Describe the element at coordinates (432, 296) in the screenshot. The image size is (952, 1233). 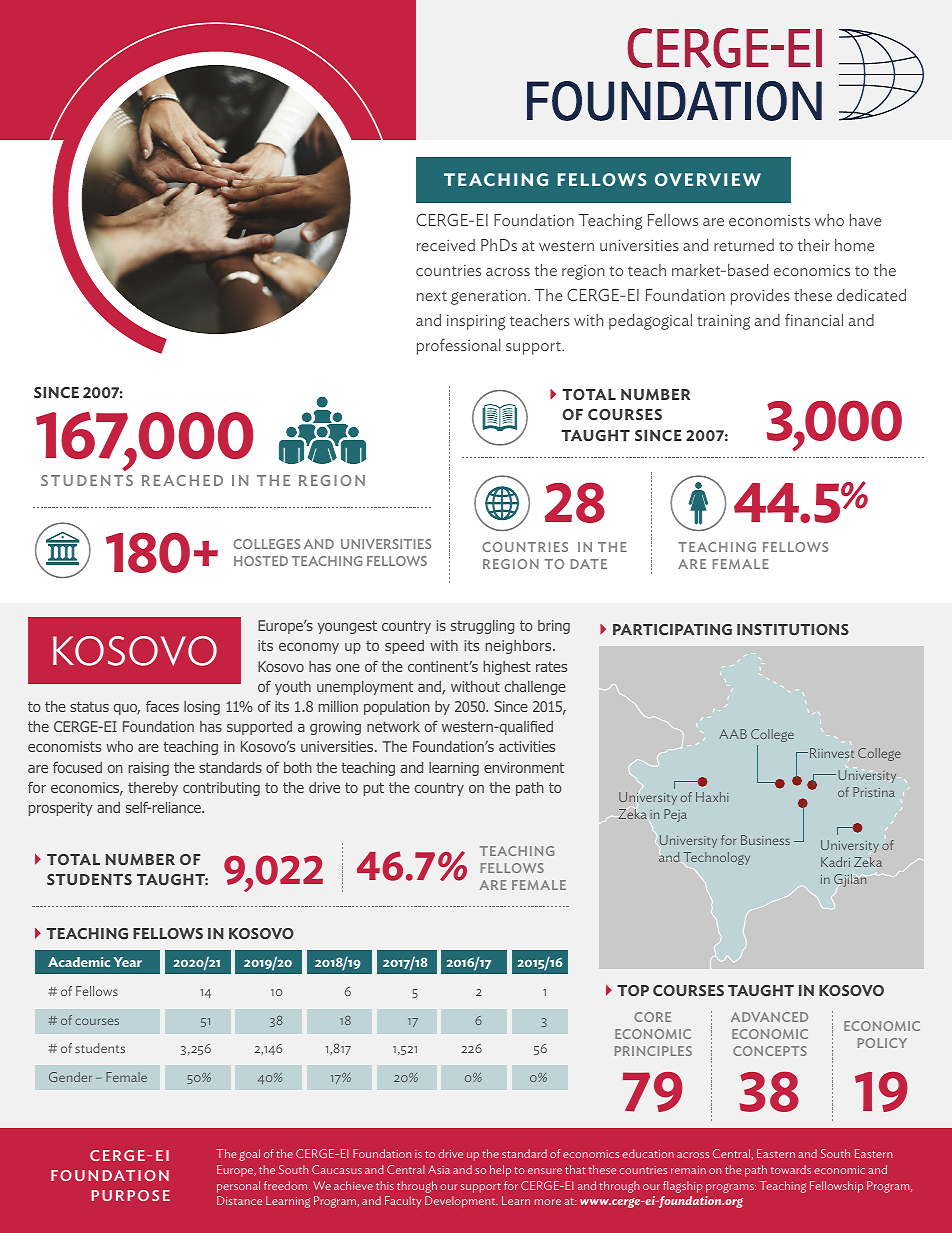
I see `next` at that location.
